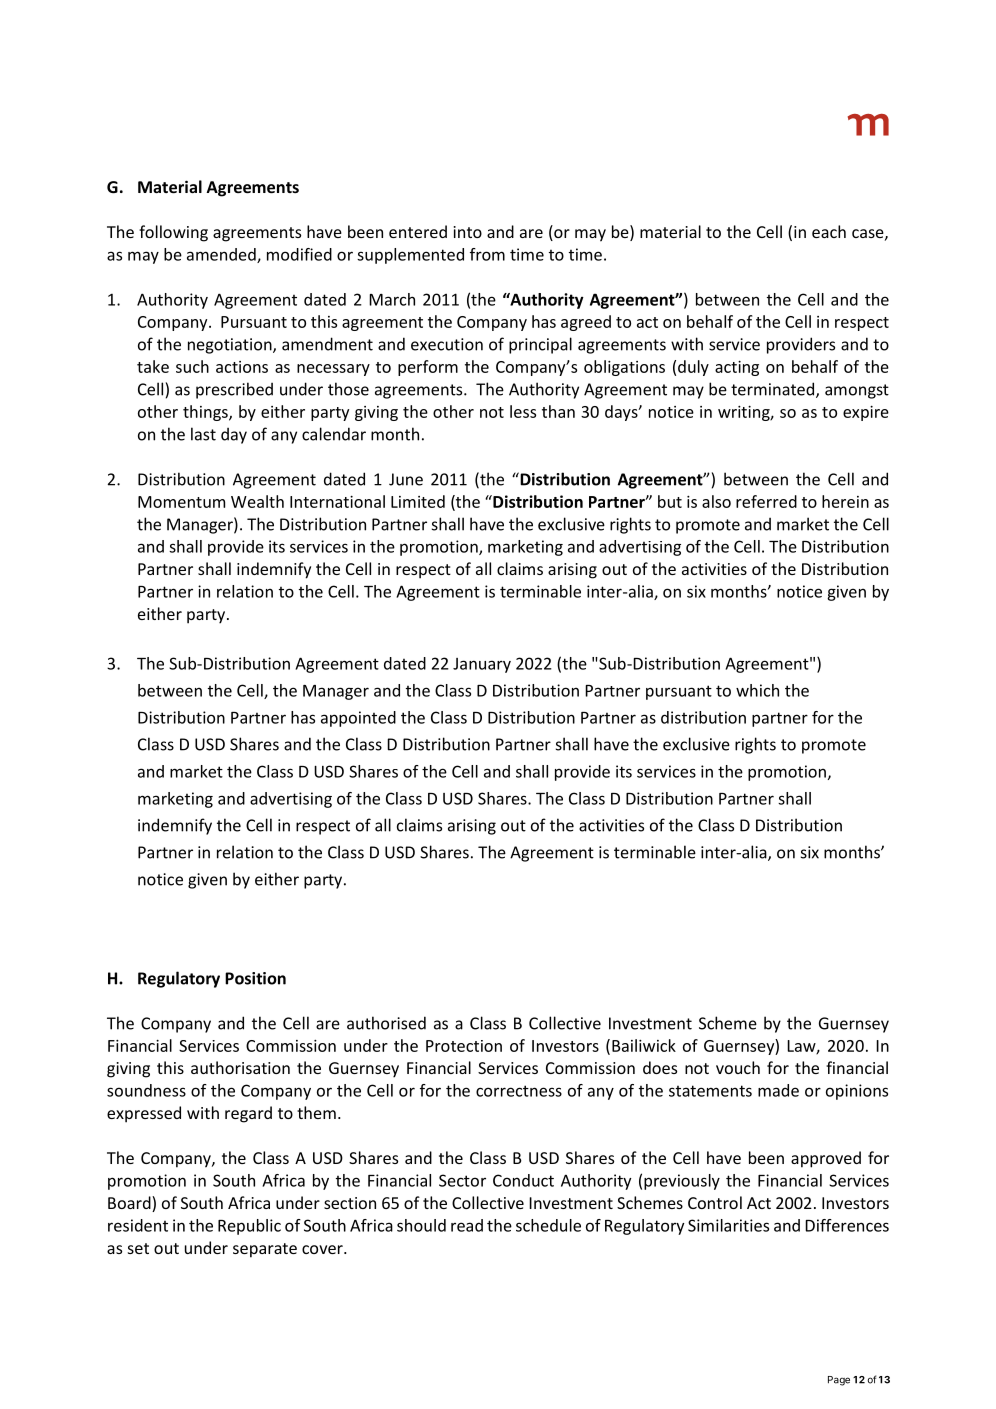  What do you see at coordinates (467, 1225) in the screenshot?
I see `read` at bounding box center [467, 1225].
